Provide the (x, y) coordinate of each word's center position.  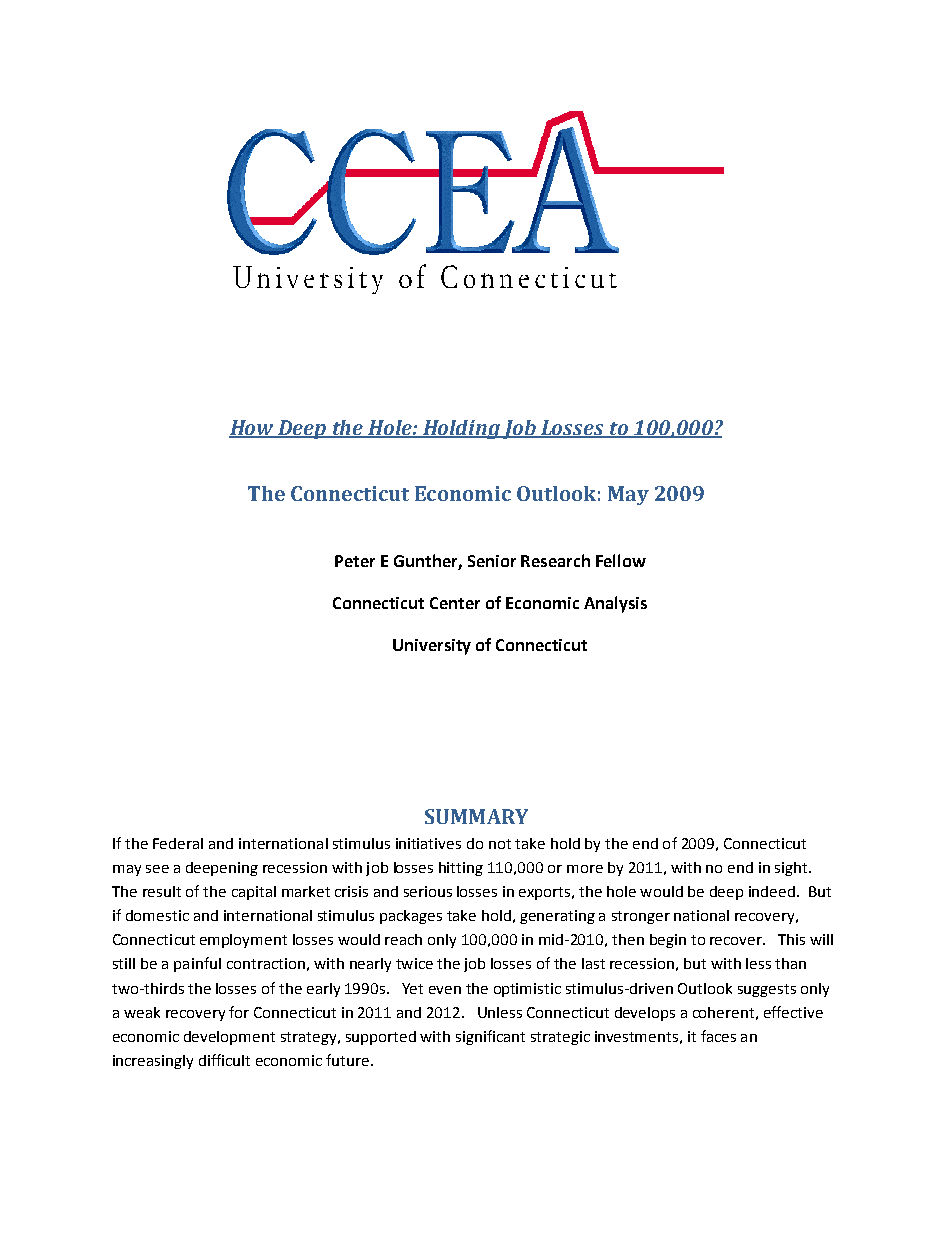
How (252, 428)
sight (792, 869)
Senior (492, 561)
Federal (178, 843)
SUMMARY (476, 816)
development (229, 1038)
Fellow (621, 560)
